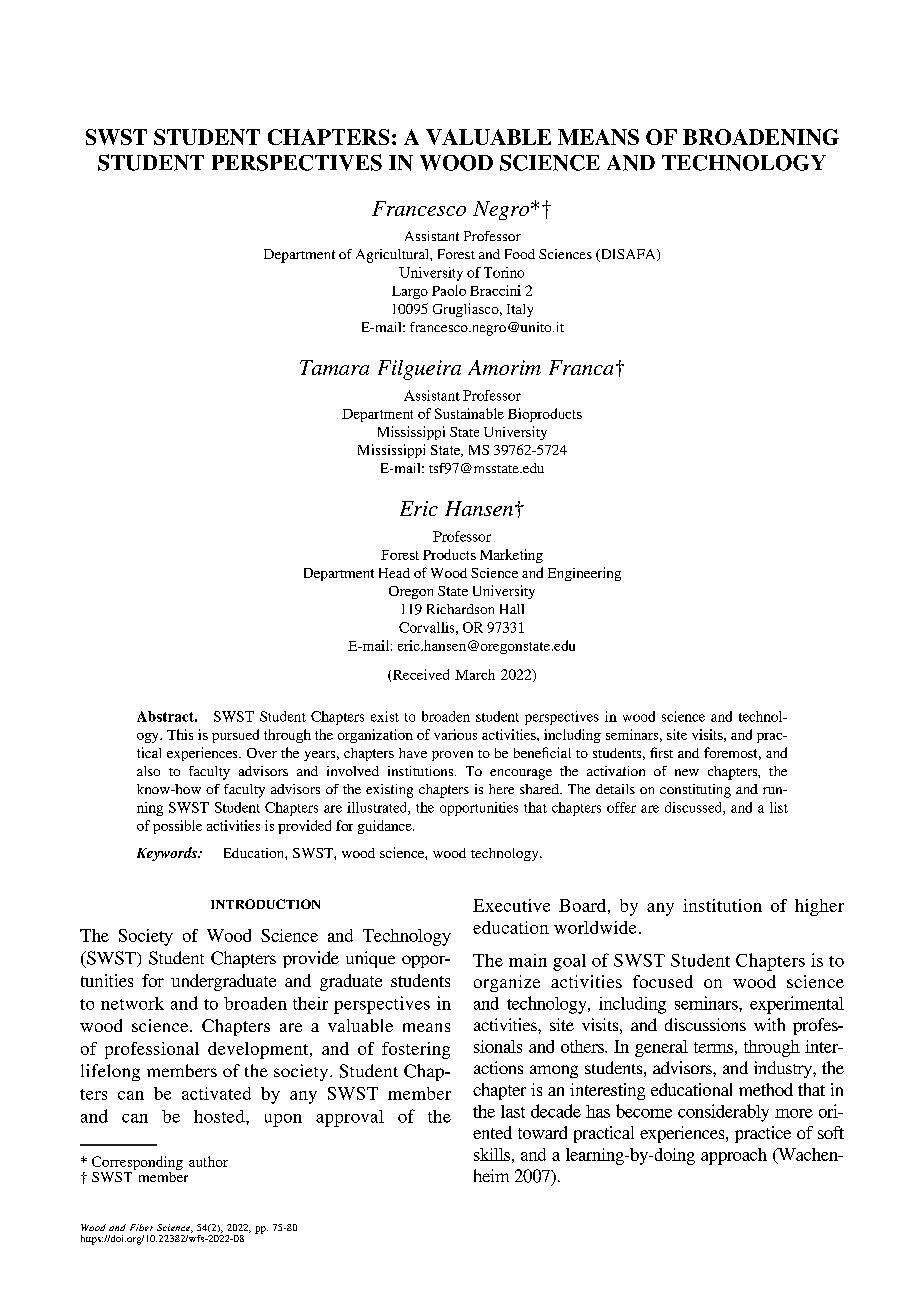  What do you see at coordinates (208, 1161) in the page?
I see `author` at bounding box center [208, 1161].
